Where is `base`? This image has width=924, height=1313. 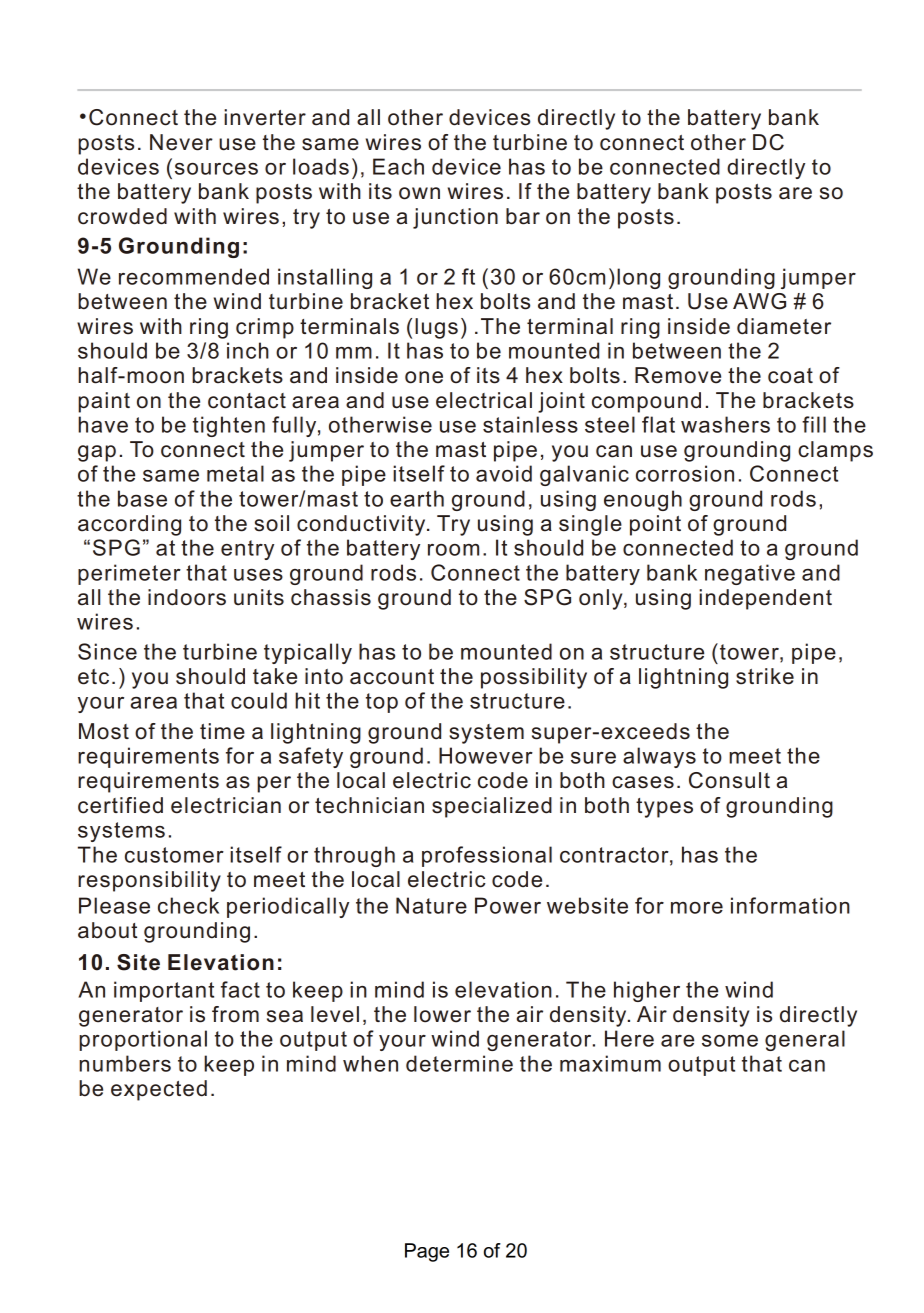 base is located at coordinates (142, 498).
